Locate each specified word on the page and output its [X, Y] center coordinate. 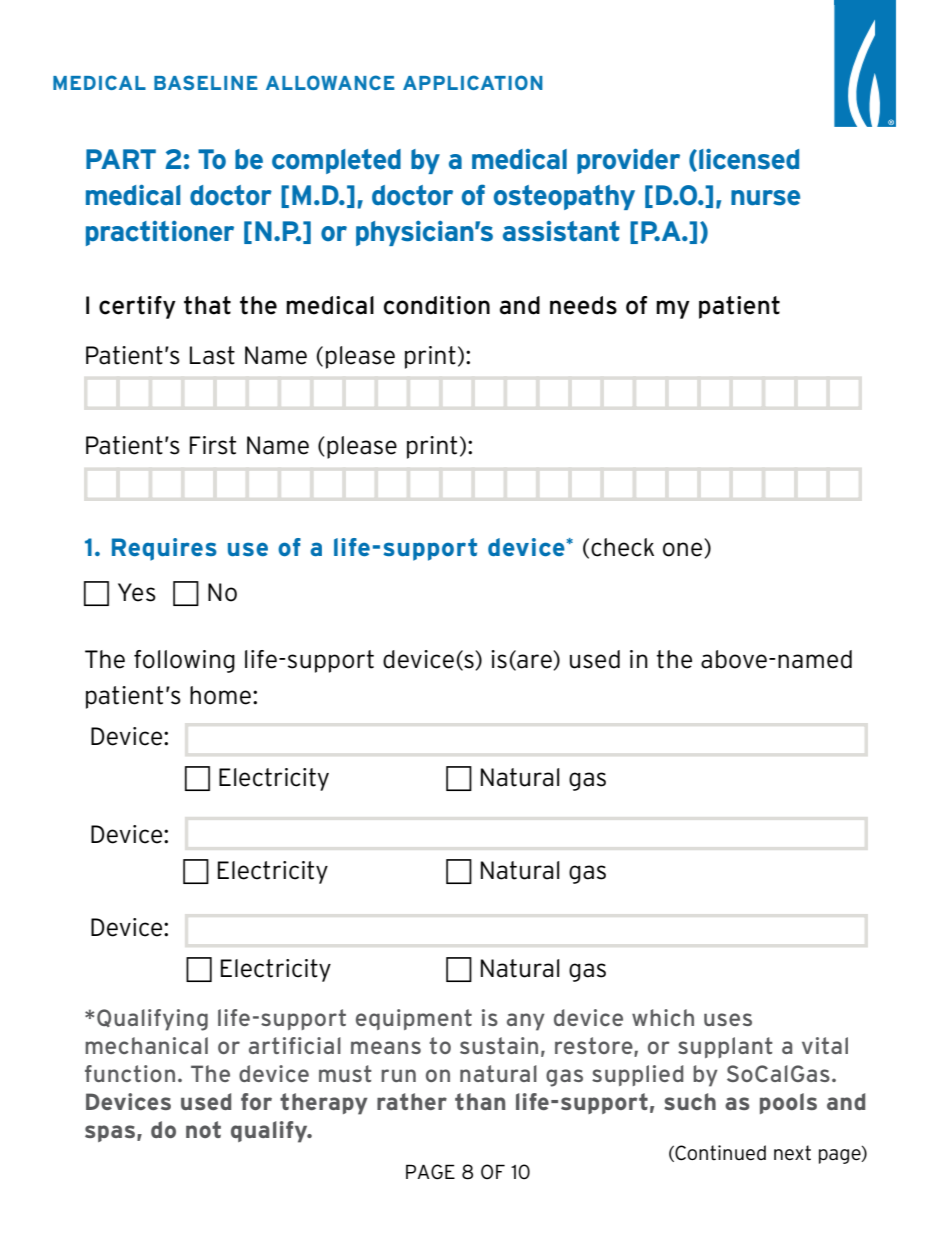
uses [728, 1019]
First [213, 445]
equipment [414, 1019]
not [203, 1129]
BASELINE [206, 82]
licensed [749, 159]
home [220, 695]
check [622, 547]
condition [437, 305]
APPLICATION [473, 82]
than [480, 1101]
